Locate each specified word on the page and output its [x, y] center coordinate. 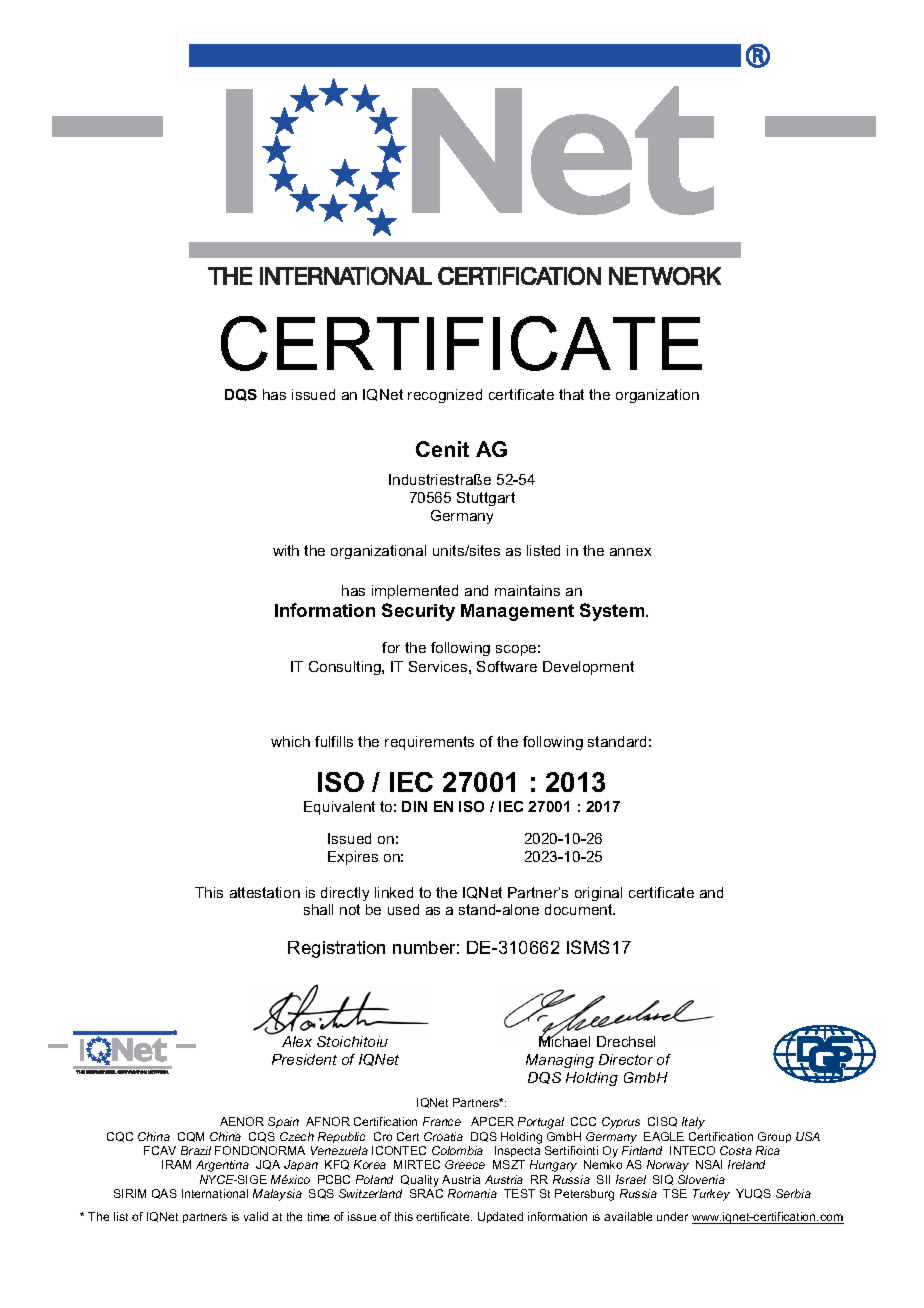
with [286, 550]
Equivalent [339, 808]
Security [418, 612]
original [598, 894]
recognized [445, 396]
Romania [472, 1193]
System [613, 612]
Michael [564, 1040]
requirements [429, 743]
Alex [297, 1041]
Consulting [346, 668]
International [215, 1193]
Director [626, 1059]
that [571, 394]
